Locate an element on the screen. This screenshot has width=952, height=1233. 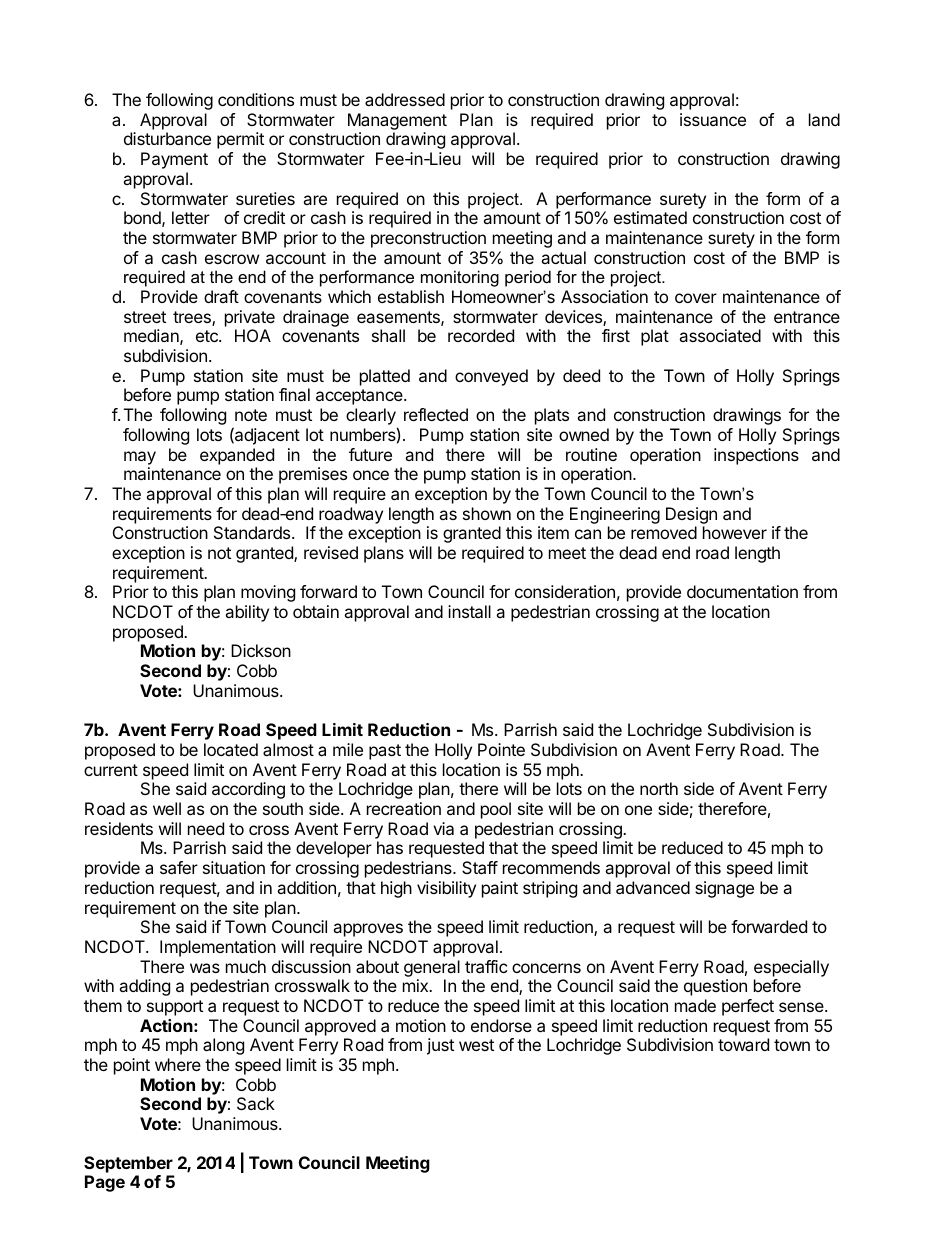
September is located at coordinates (128, 1164).
